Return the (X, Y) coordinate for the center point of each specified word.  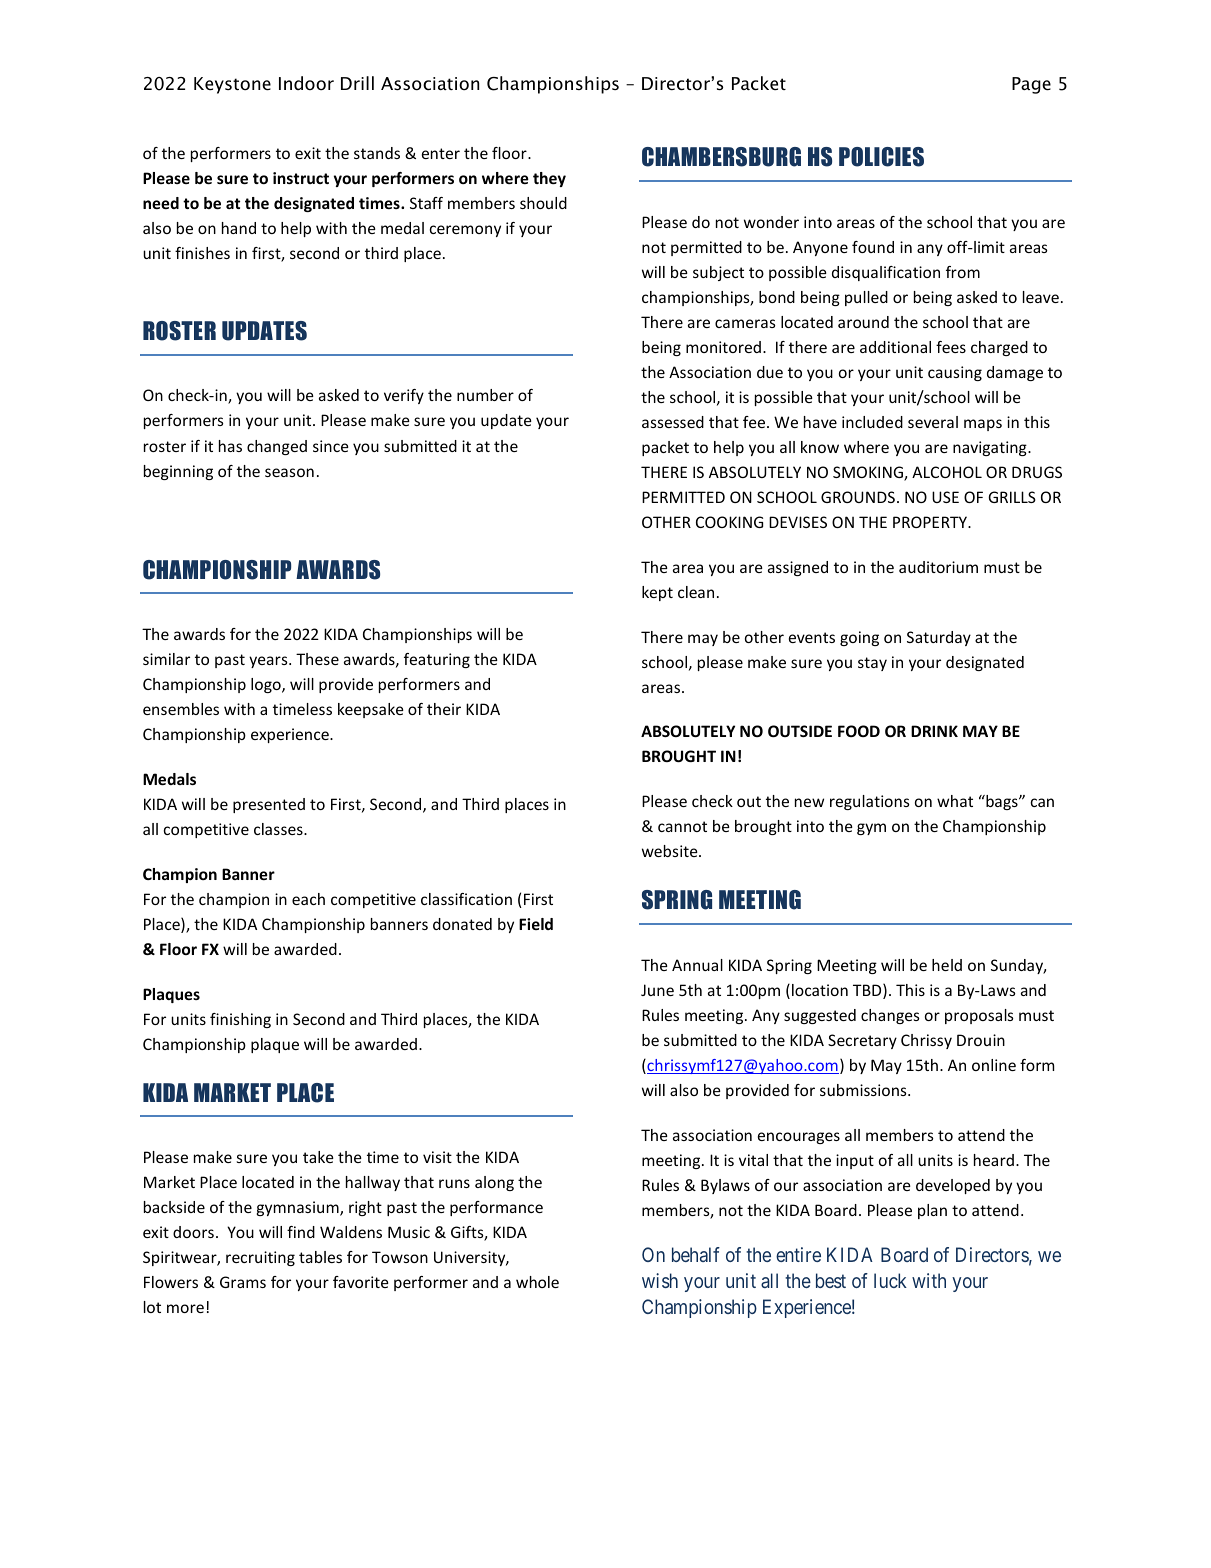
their (444, 709)
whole (537, 1282)
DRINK (934, 731)
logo (267, 685)
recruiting (260, 1258)
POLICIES (881, 157)
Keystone (232, 85)
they (549, 179)
